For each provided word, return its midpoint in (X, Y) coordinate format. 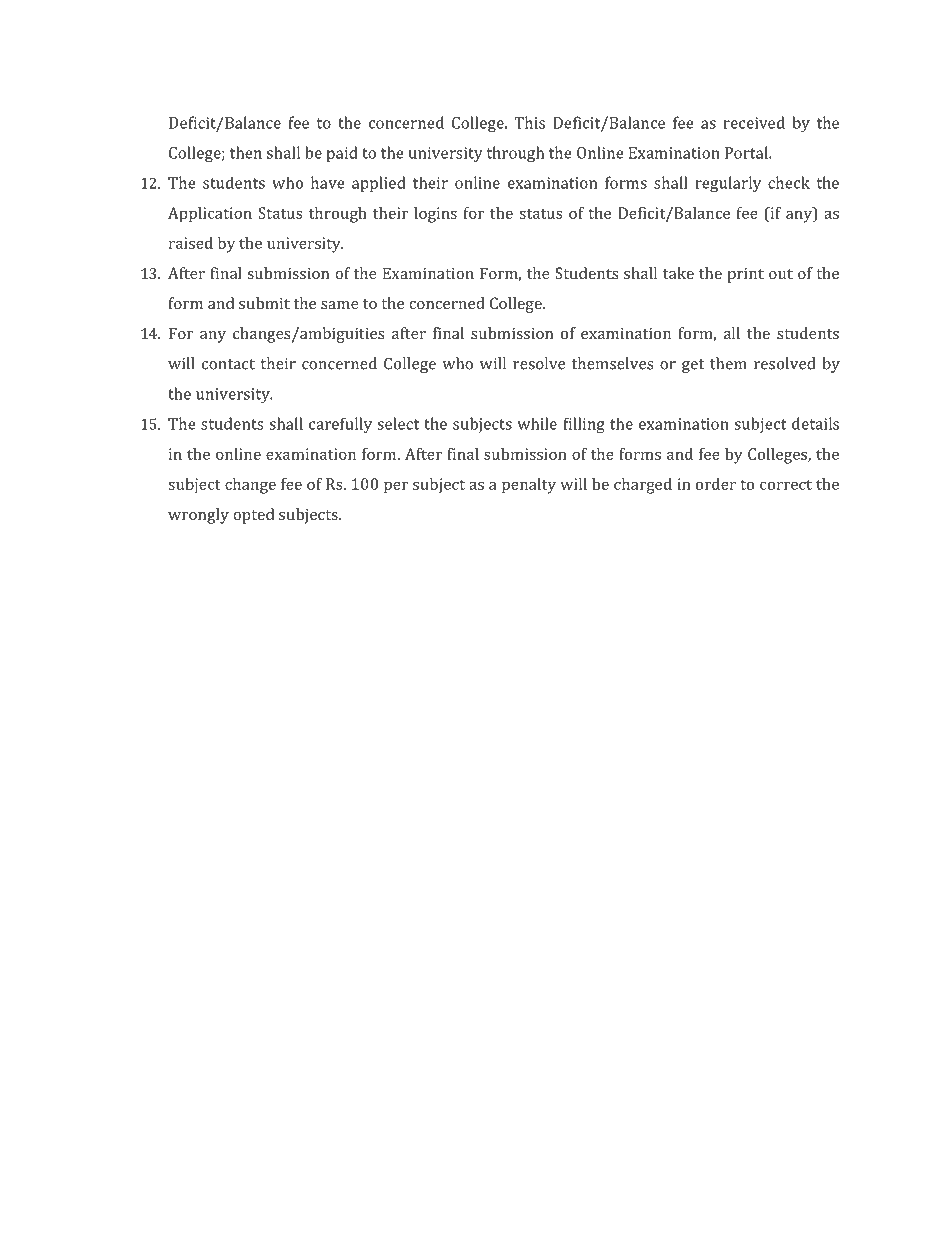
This (529, 122)
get (693, 366)
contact (228, 364)
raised (191, 243)
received (754, 122)
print (745, 275)
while (537, 423)
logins (435, 215)
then (246, 152)
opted (253, 516)
